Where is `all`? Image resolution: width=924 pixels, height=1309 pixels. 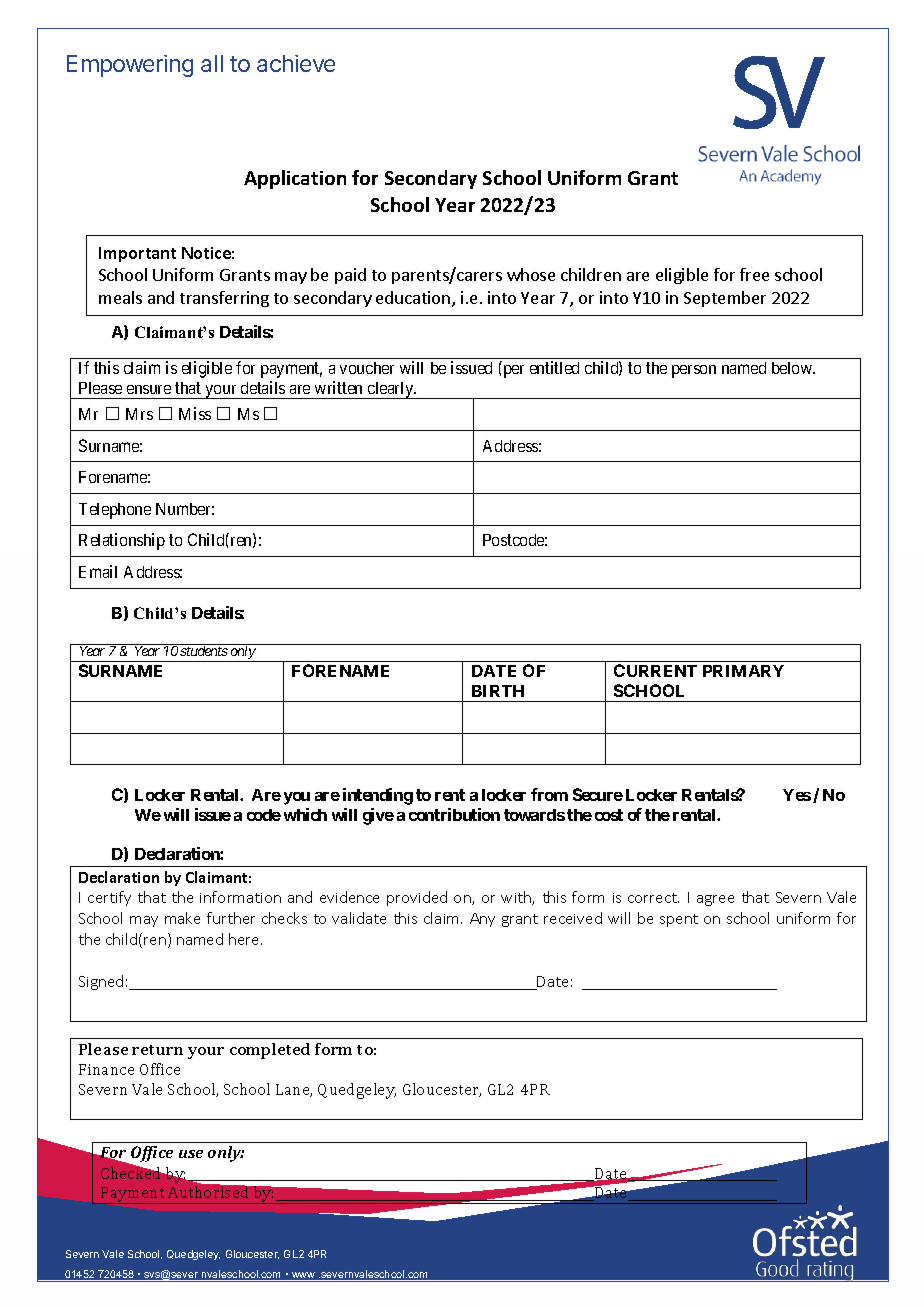
all is located at coordinates (212, 63).
